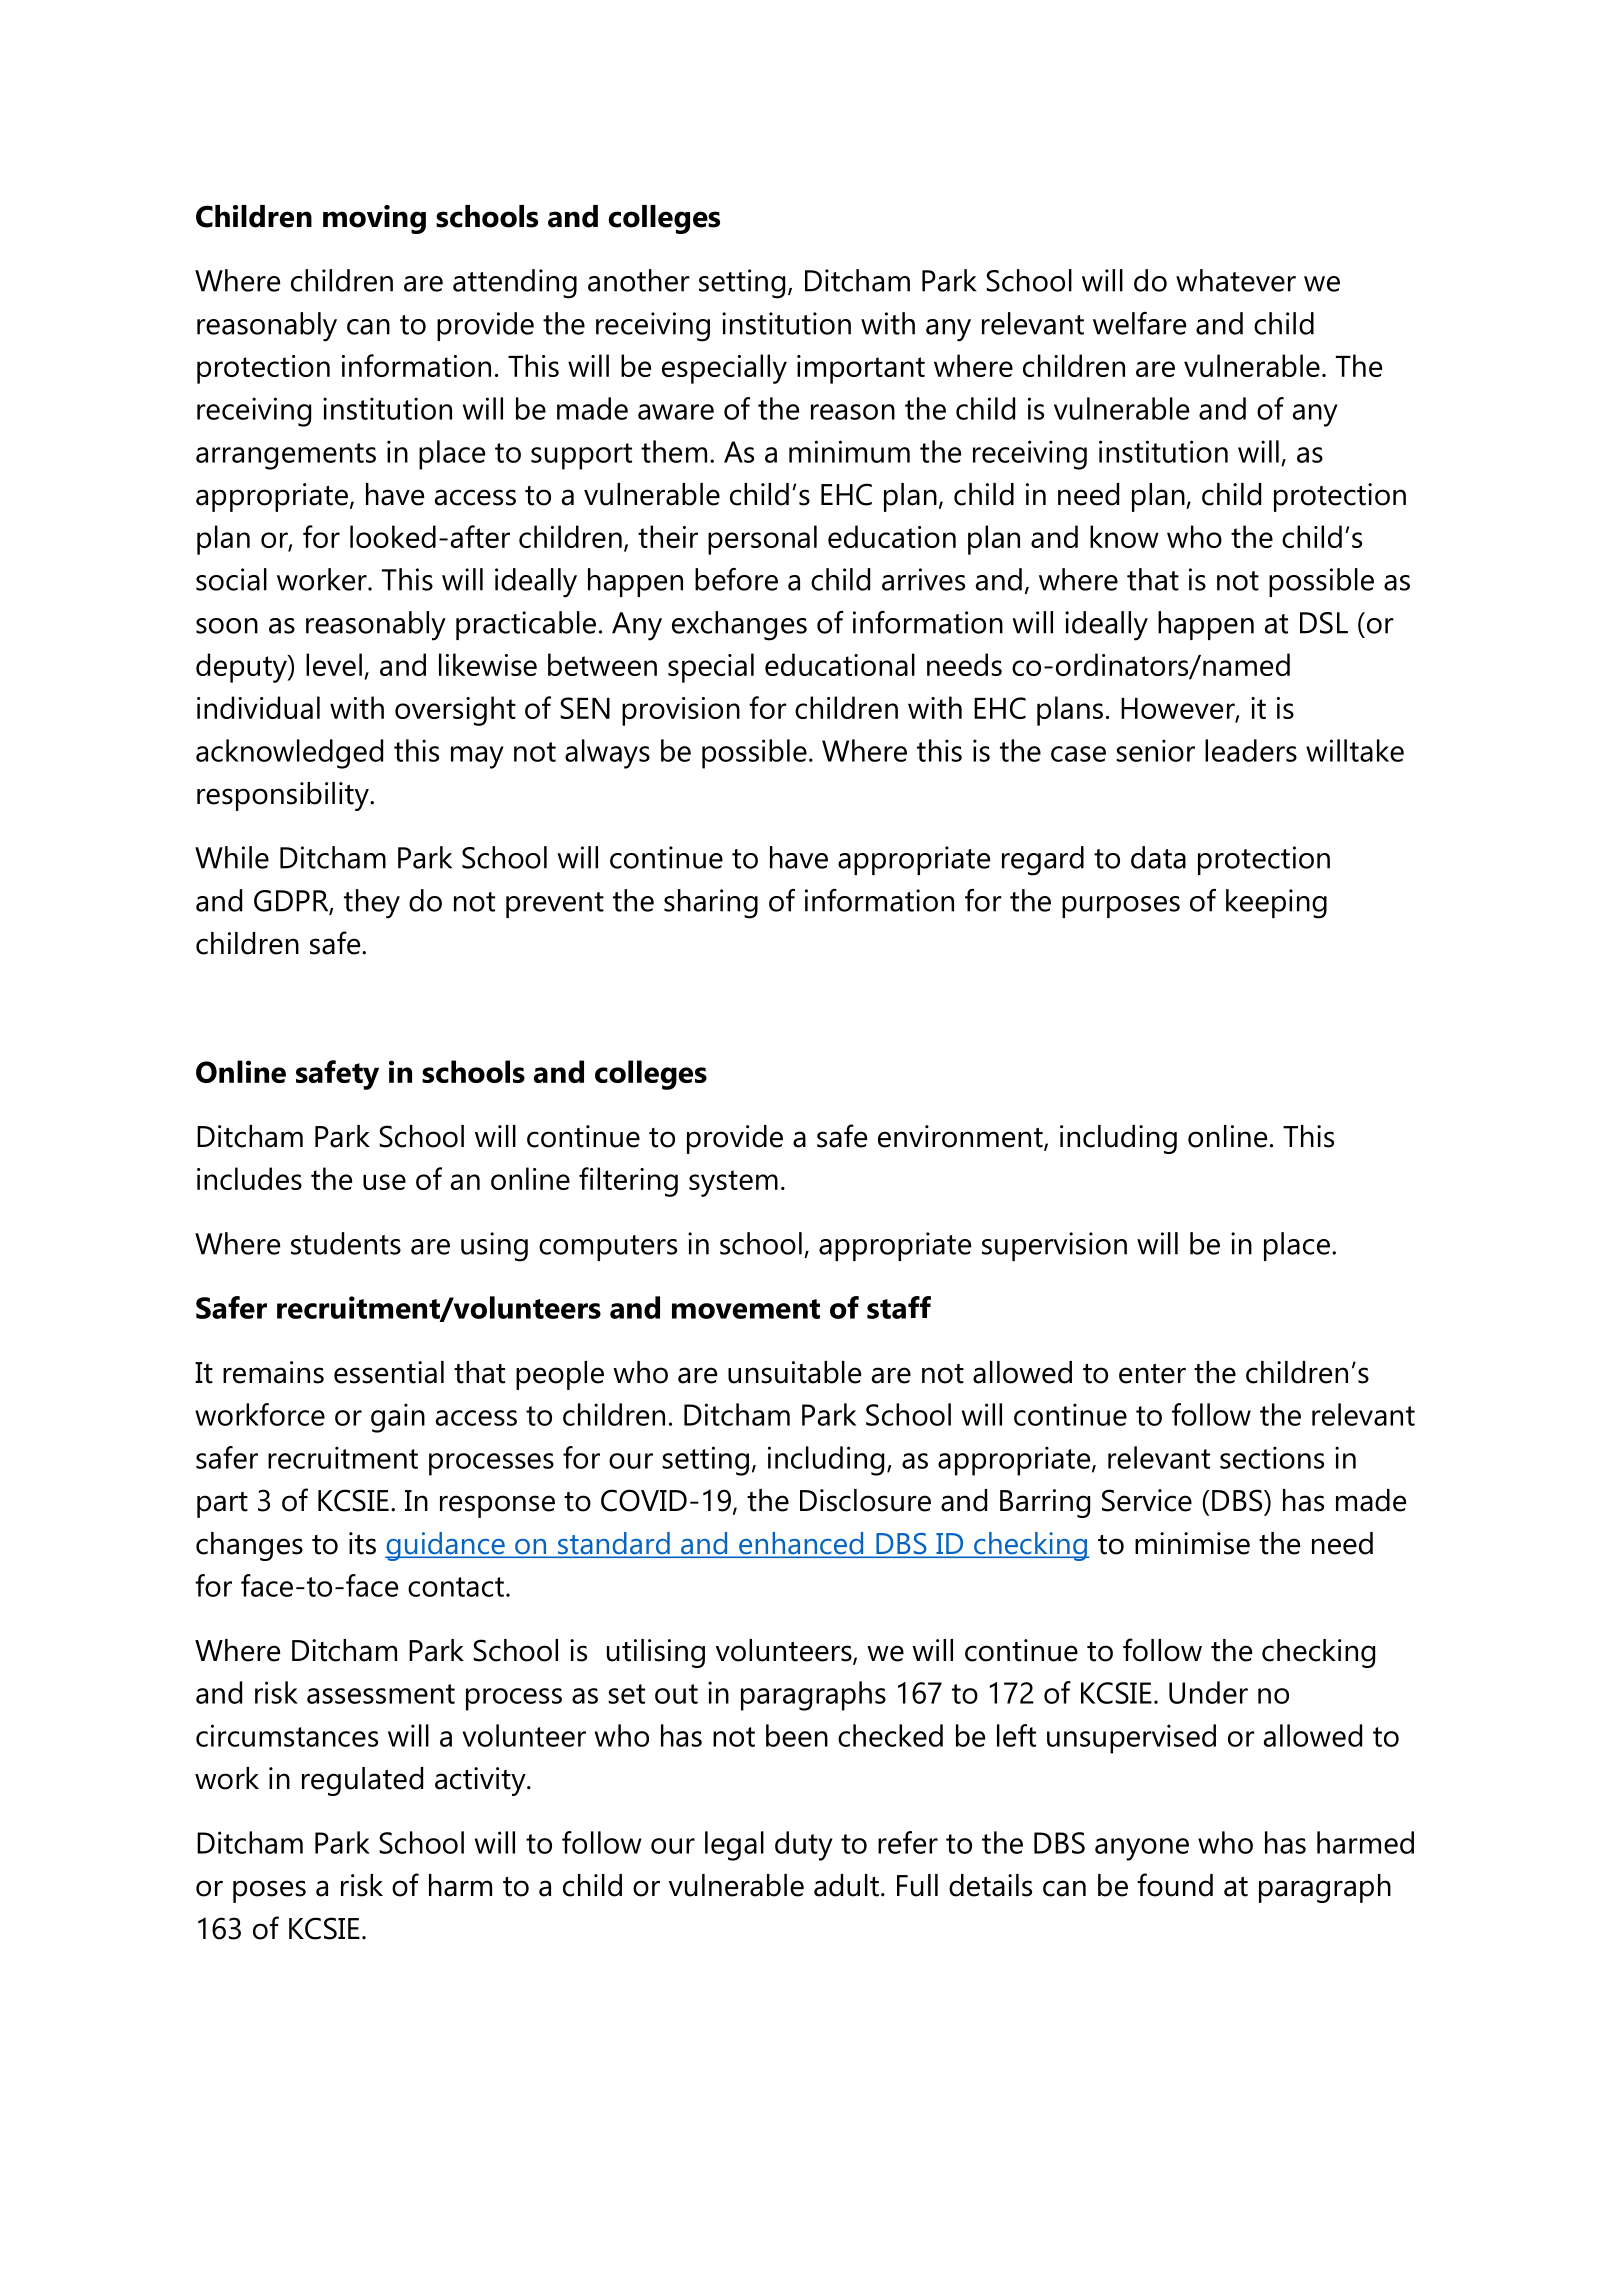 The height and width of the image is (2278, 1611). I want to click on data, so click(1158, 857).
